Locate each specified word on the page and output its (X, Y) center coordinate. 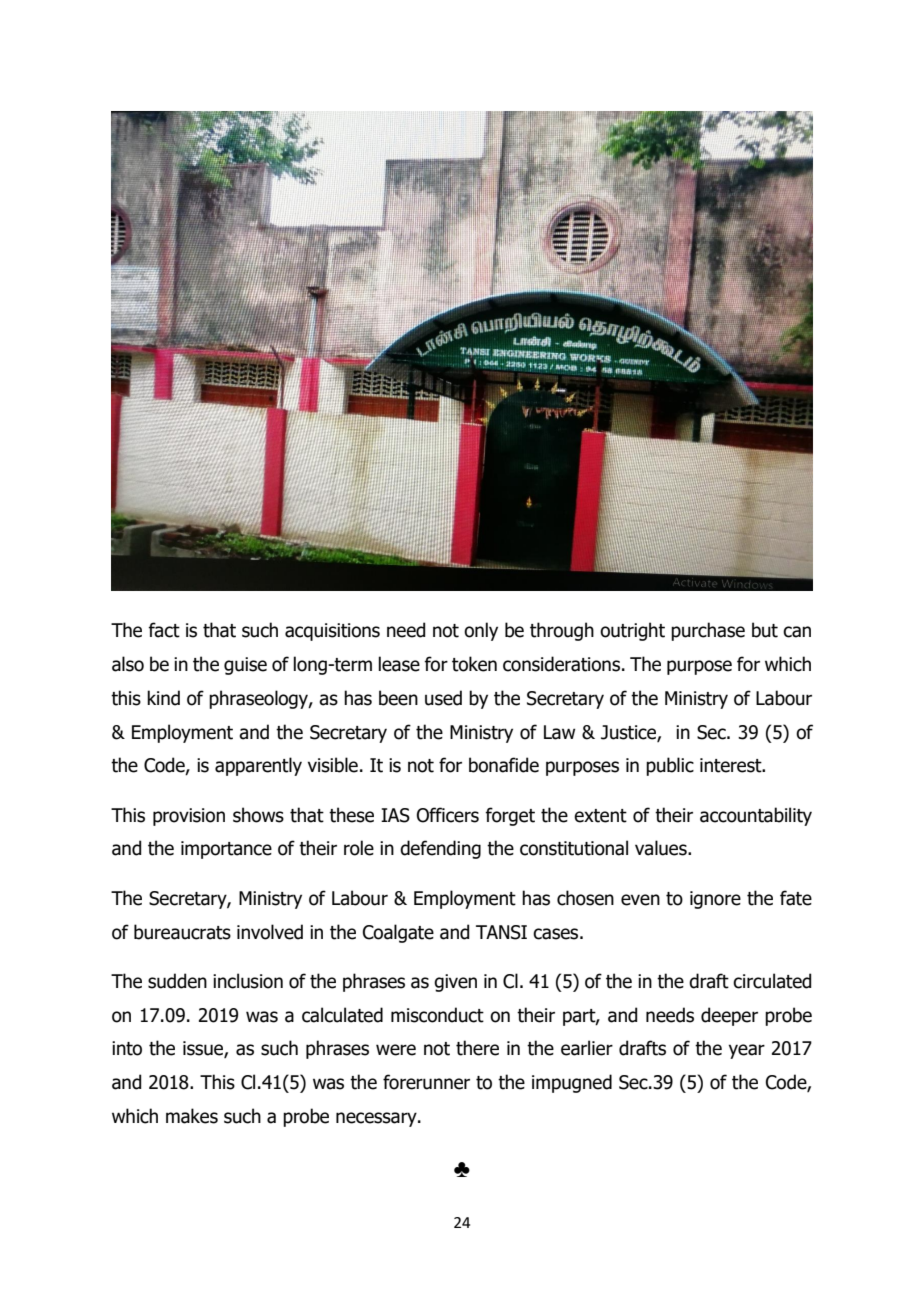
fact (164, 630)
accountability (756, 816)
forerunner (426, 1082)
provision (189, 817)
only (481, 631)
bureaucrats (182, 932)
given (455, 983)
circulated (772, 981)
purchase (708, 631)
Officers (448, 815)
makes (192, 1116)
